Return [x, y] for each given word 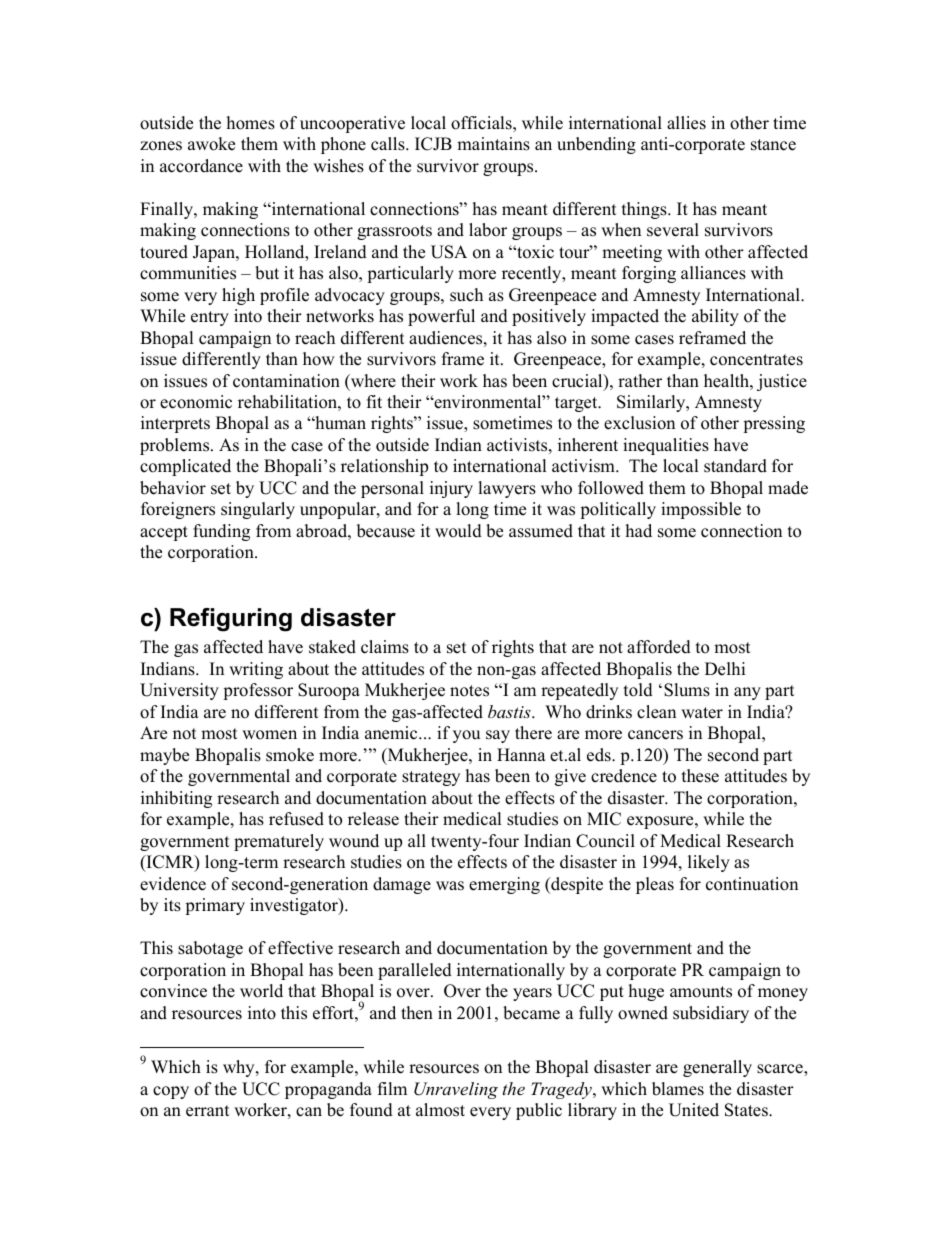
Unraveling [456, 1090]
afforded [659, 647]
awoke [211, 144]
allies [686, 123]
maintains [493, 144]
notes [469, 691]
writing [256, 670]
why [240, 1068]
